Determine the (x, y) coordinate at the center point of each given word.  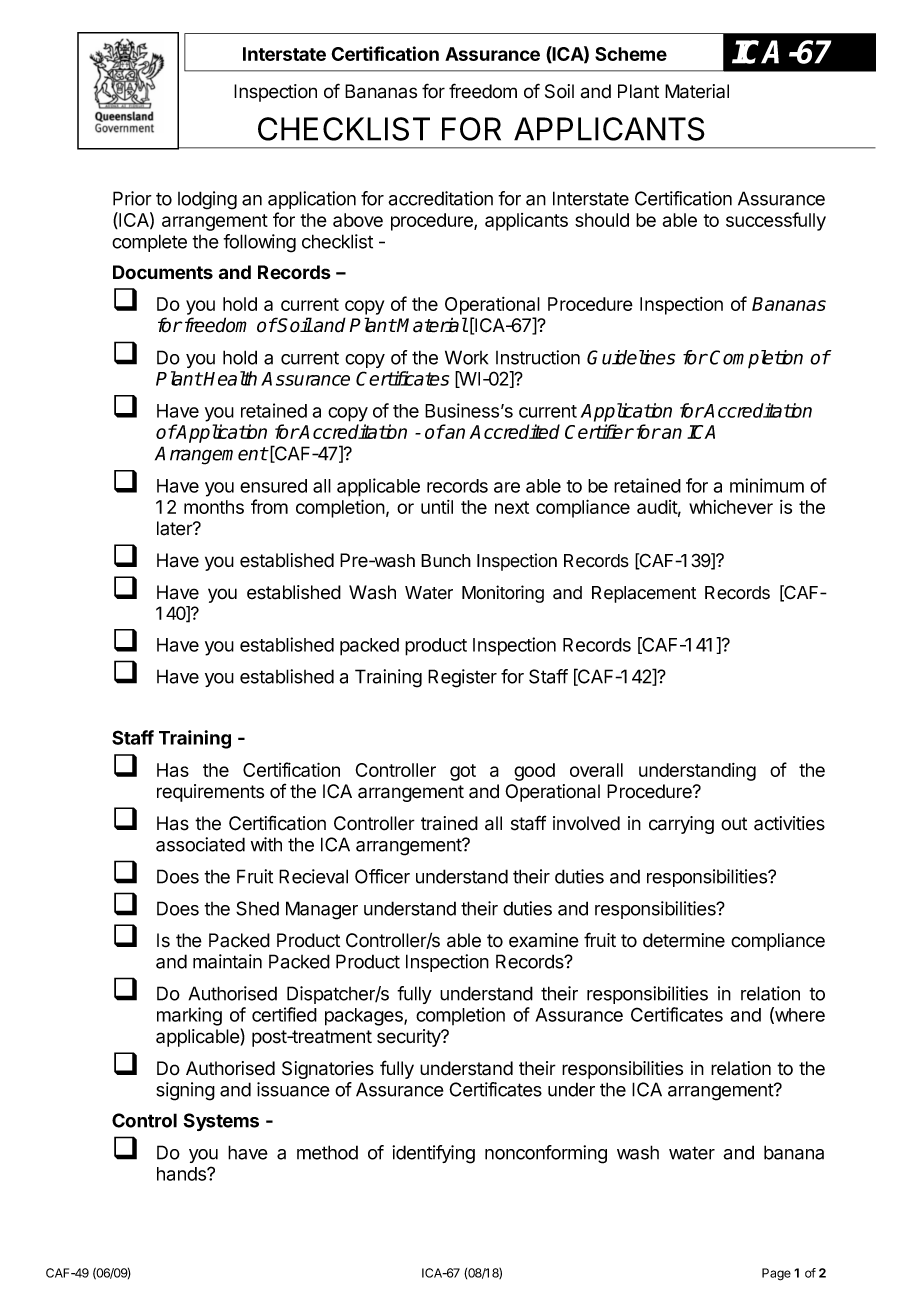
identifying (433, 1154)
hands (182, 1174)
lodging (207, 200)
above (358, 220)
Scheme (631, 54)
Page (776, 1274)
